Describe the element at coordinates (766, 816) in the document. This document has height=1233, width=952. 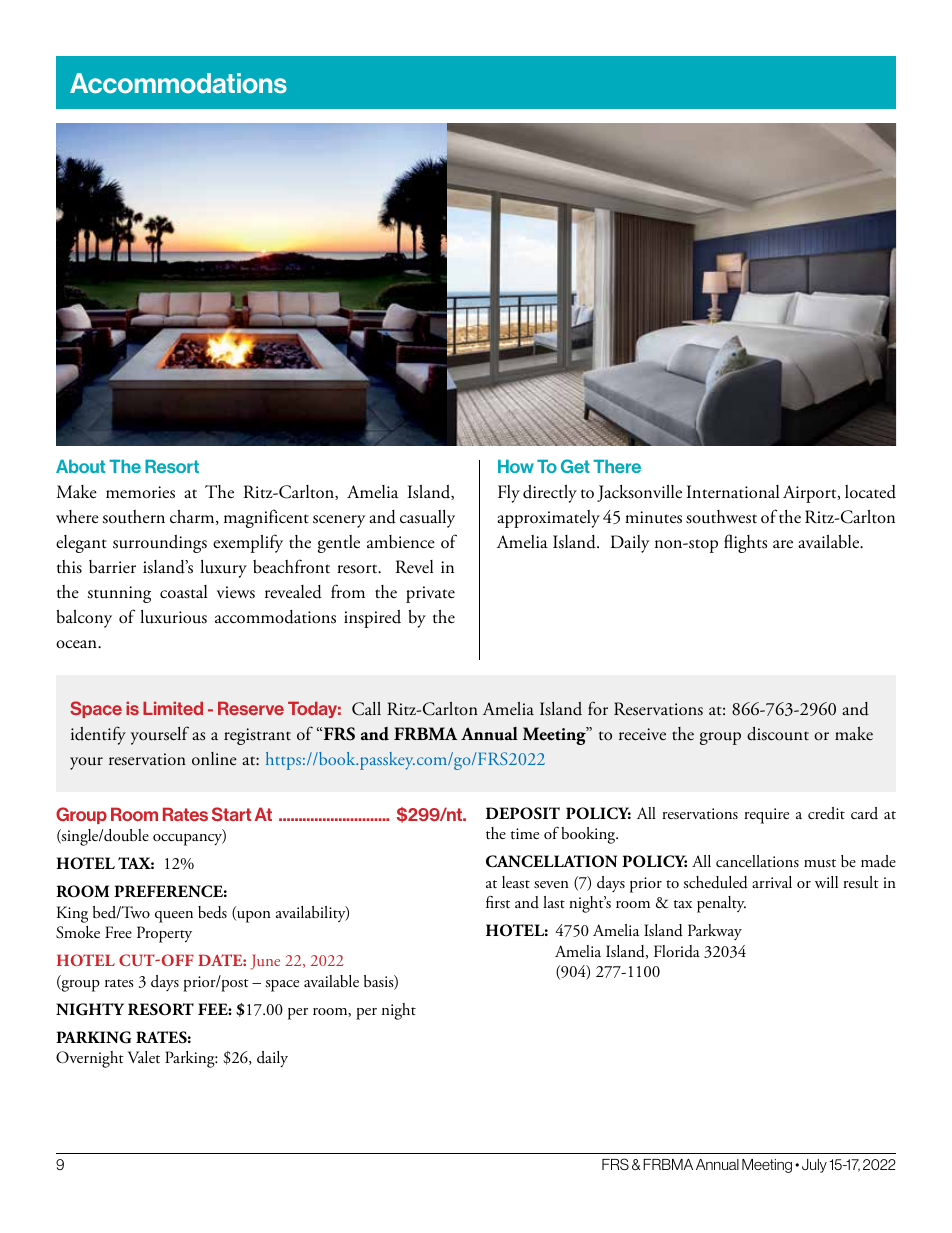
I see `require` at that location.
